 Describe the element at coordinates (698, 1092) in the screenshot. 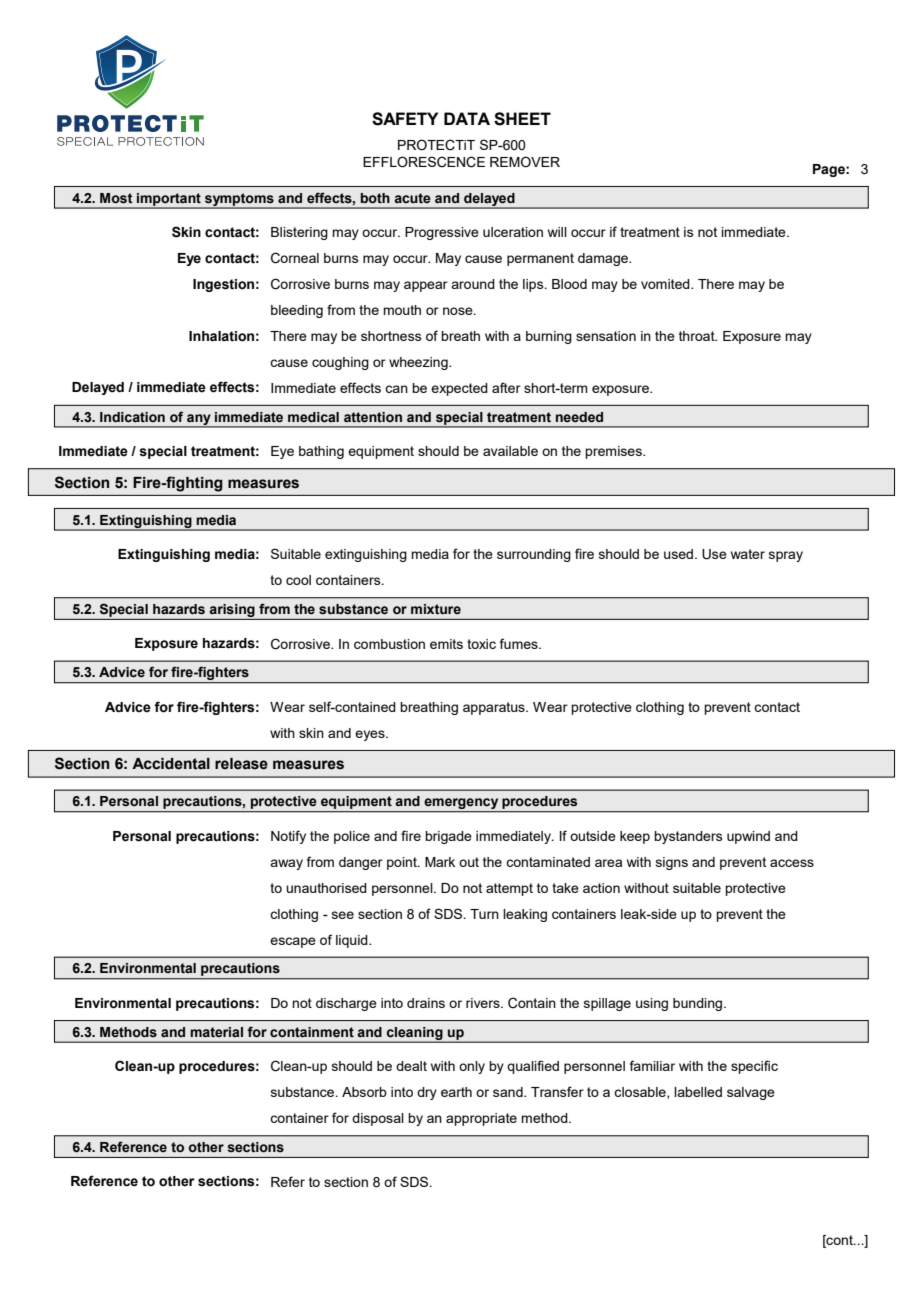

I see `labelled` at that location.
